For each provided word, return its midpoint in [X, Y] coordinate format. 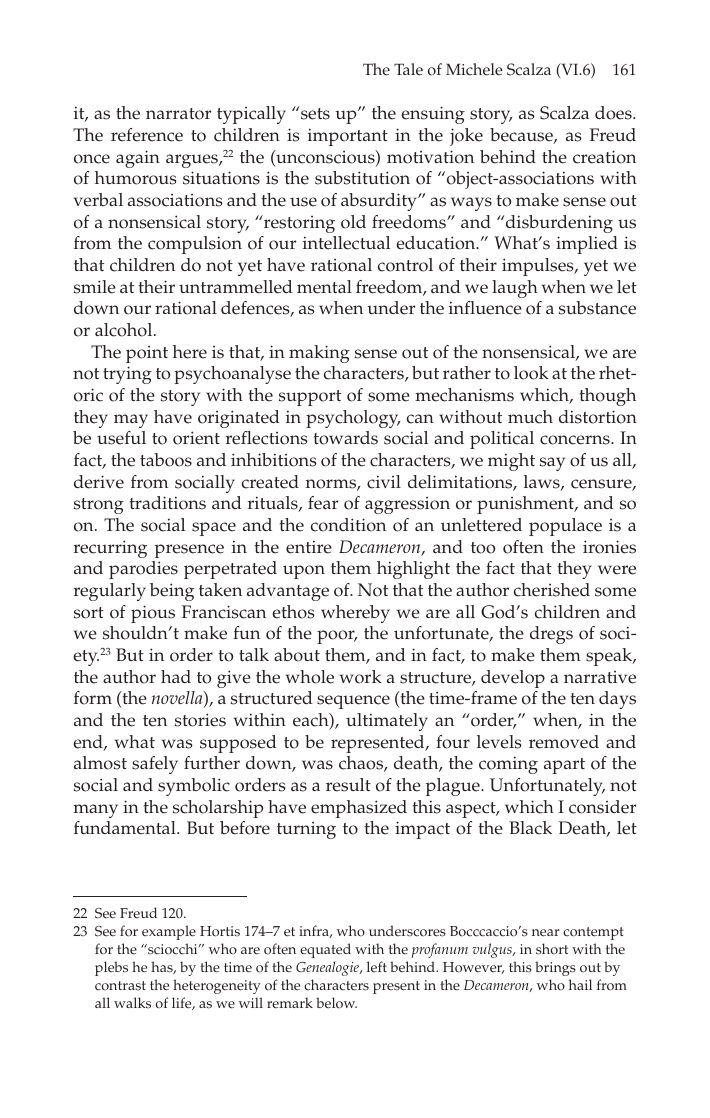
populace [565, 527]
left [377, 967]
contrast [120, 986]
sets [315, 114]
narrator [178, 114]
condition [348, 525]
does [614, 113]
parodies [143, 570]
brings [555, 968]
